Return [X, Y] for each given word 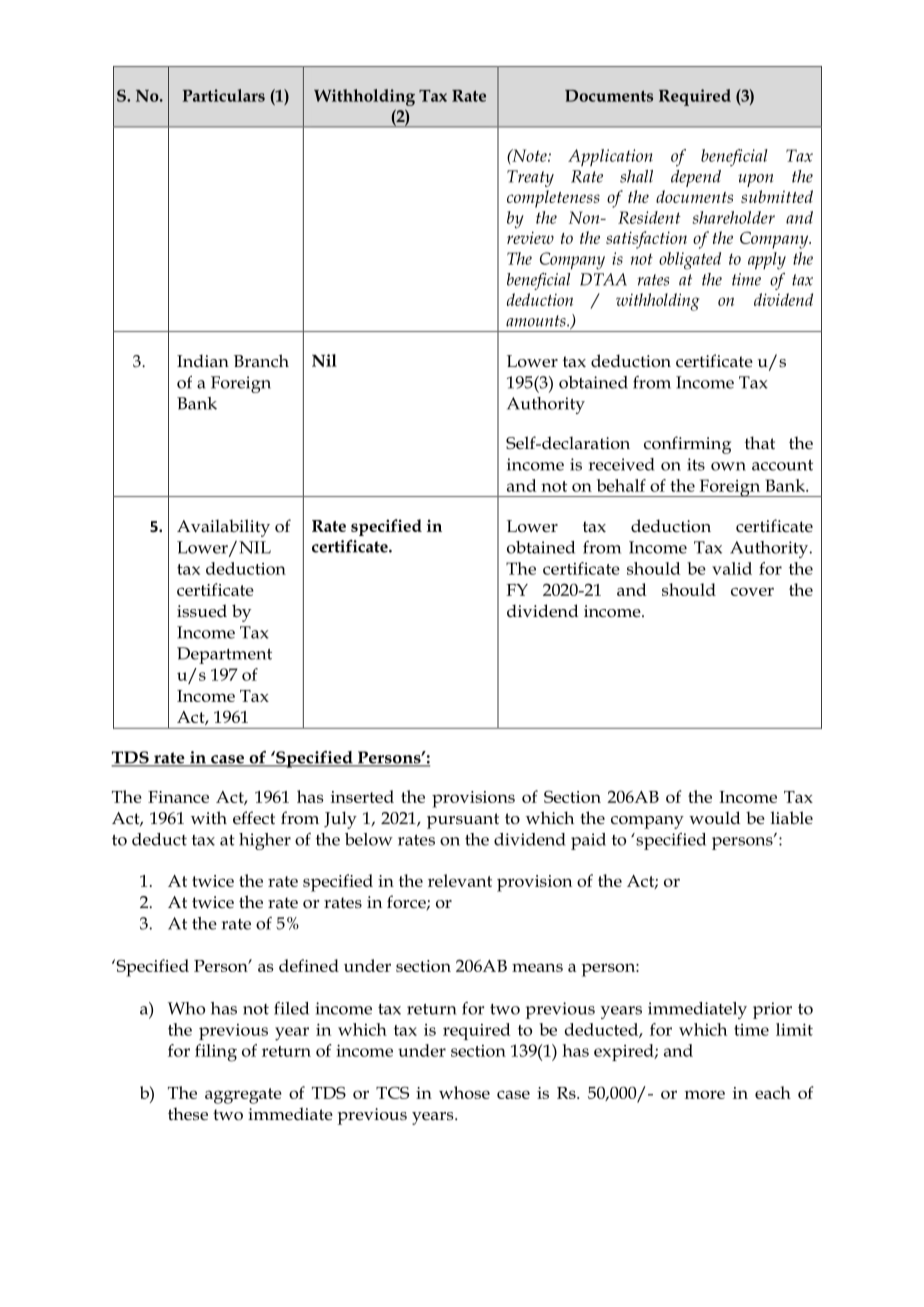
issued [202, 611]
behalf [621, 485]
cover [752, 591]
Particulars [224, 95]
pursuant [463, 821]
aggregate [243, 1096]
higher [265, 841]
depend [696, 178]
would [714, 818]
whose [464, 1092]
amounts [537, 321]
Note [529, 155]
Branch [261, 360]
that [760, 442]
